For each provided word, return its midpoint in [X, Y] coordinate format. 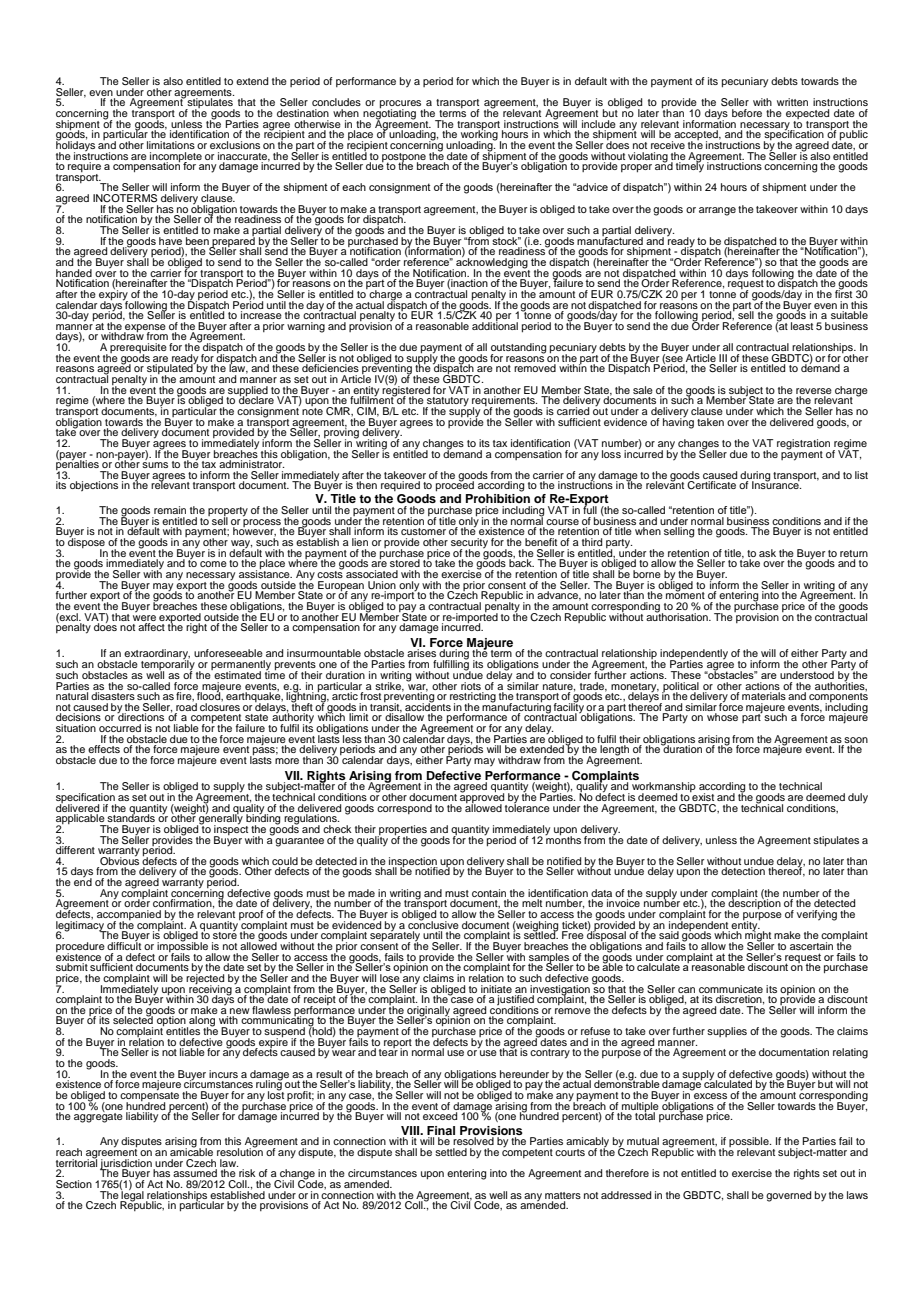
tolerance [527, 806]
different [75, 850]
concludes [336, 102]
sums [155, 465]
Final [441, 1130]
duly [858, 798]
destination [303, 113]
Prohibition [498, 498]
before [747, 113]
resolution [240, 1151]
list [861, 475]
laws [857, 1195]
